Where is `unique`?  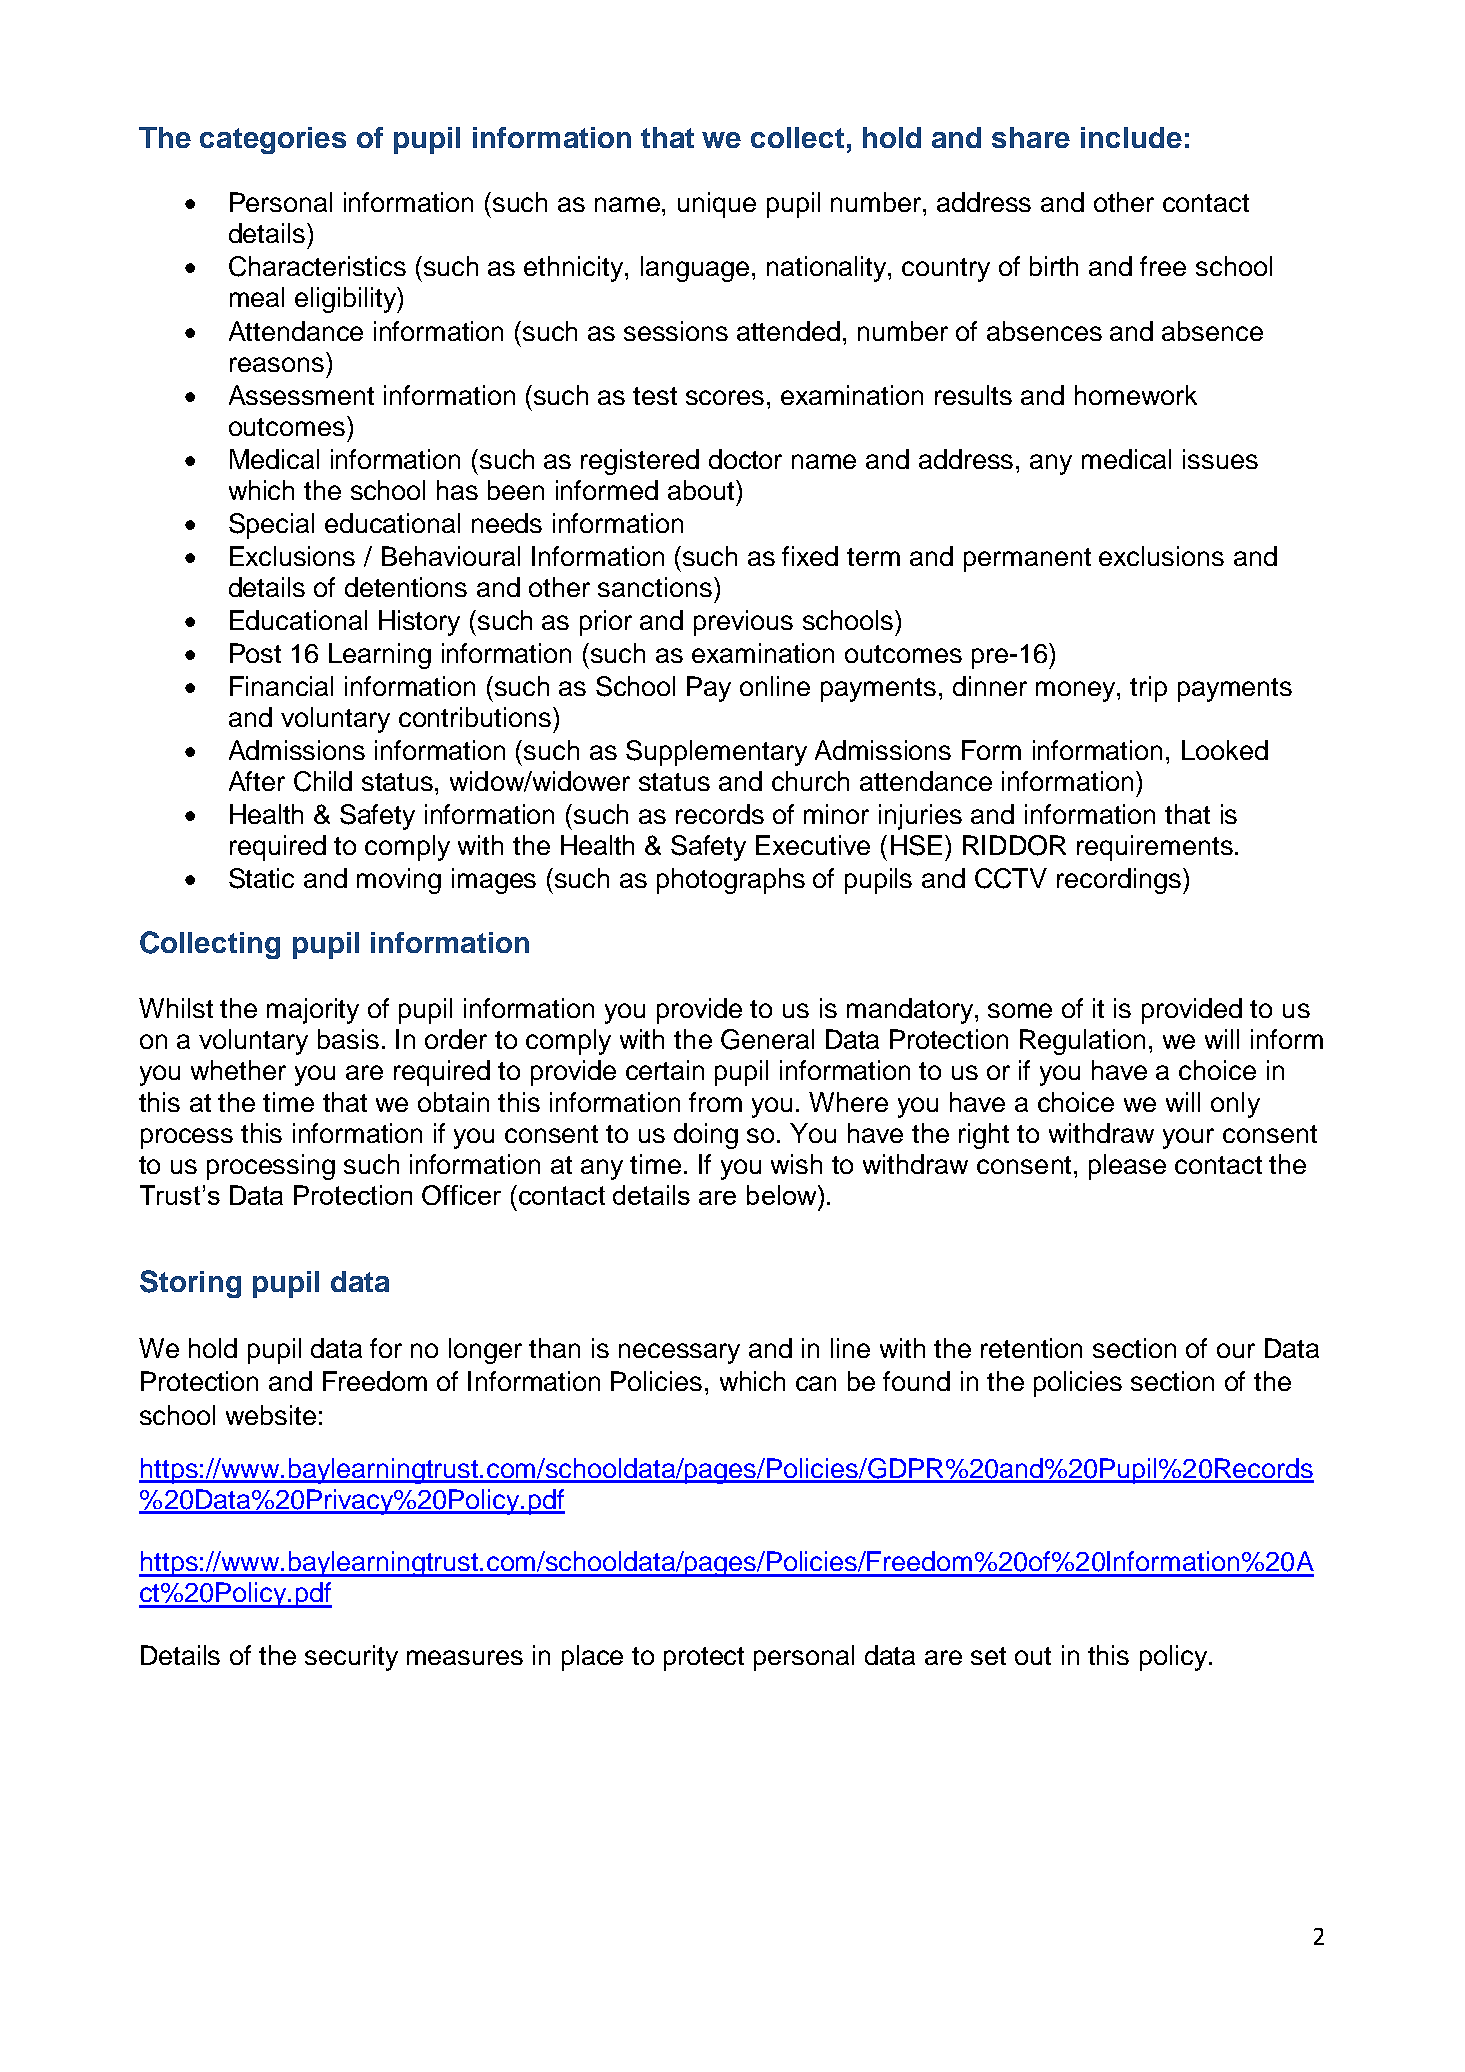
unique is located at coordinates (717, 205).
